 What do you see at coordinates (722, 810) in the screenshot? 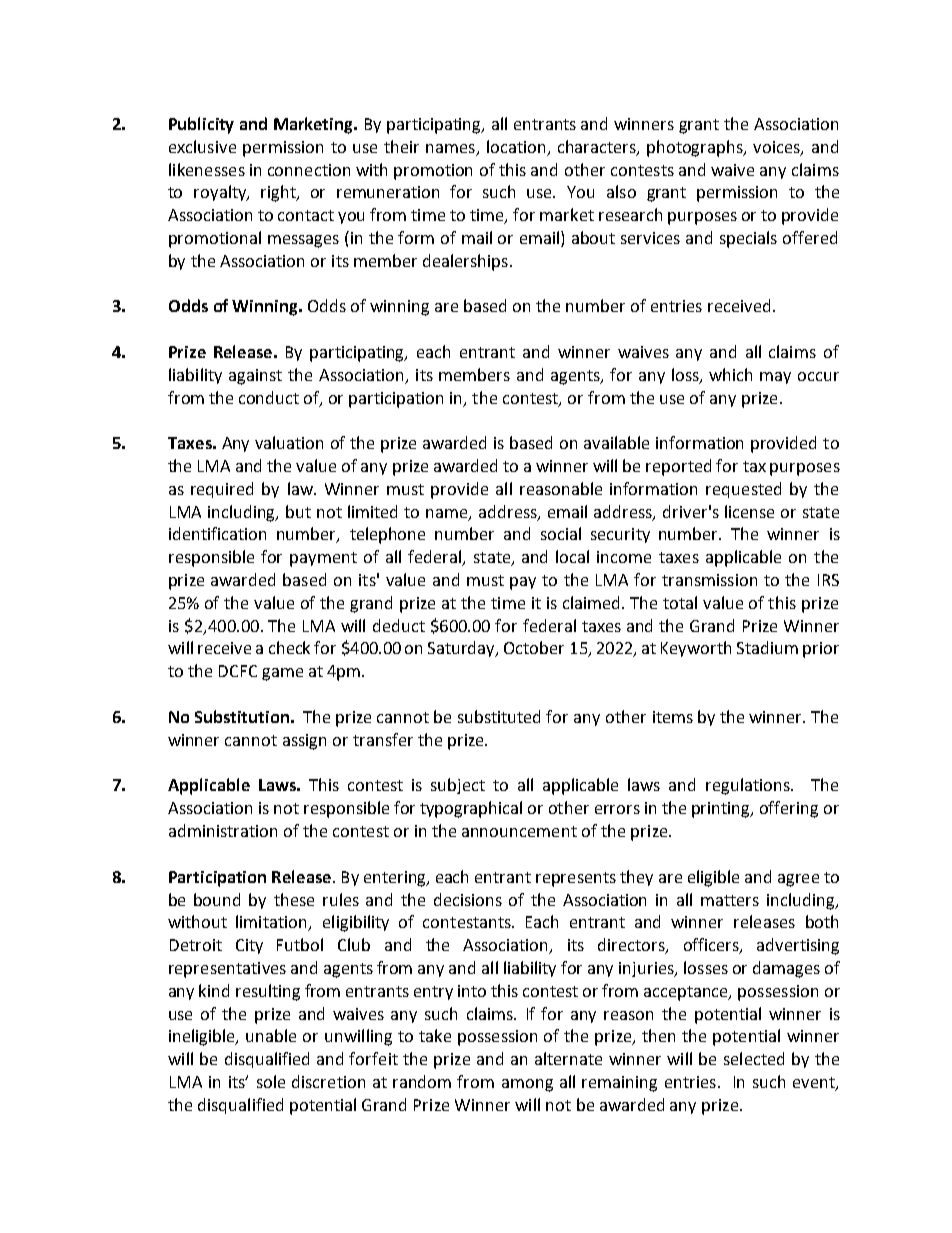
I see `printing` at bounding box center [722, 810].
